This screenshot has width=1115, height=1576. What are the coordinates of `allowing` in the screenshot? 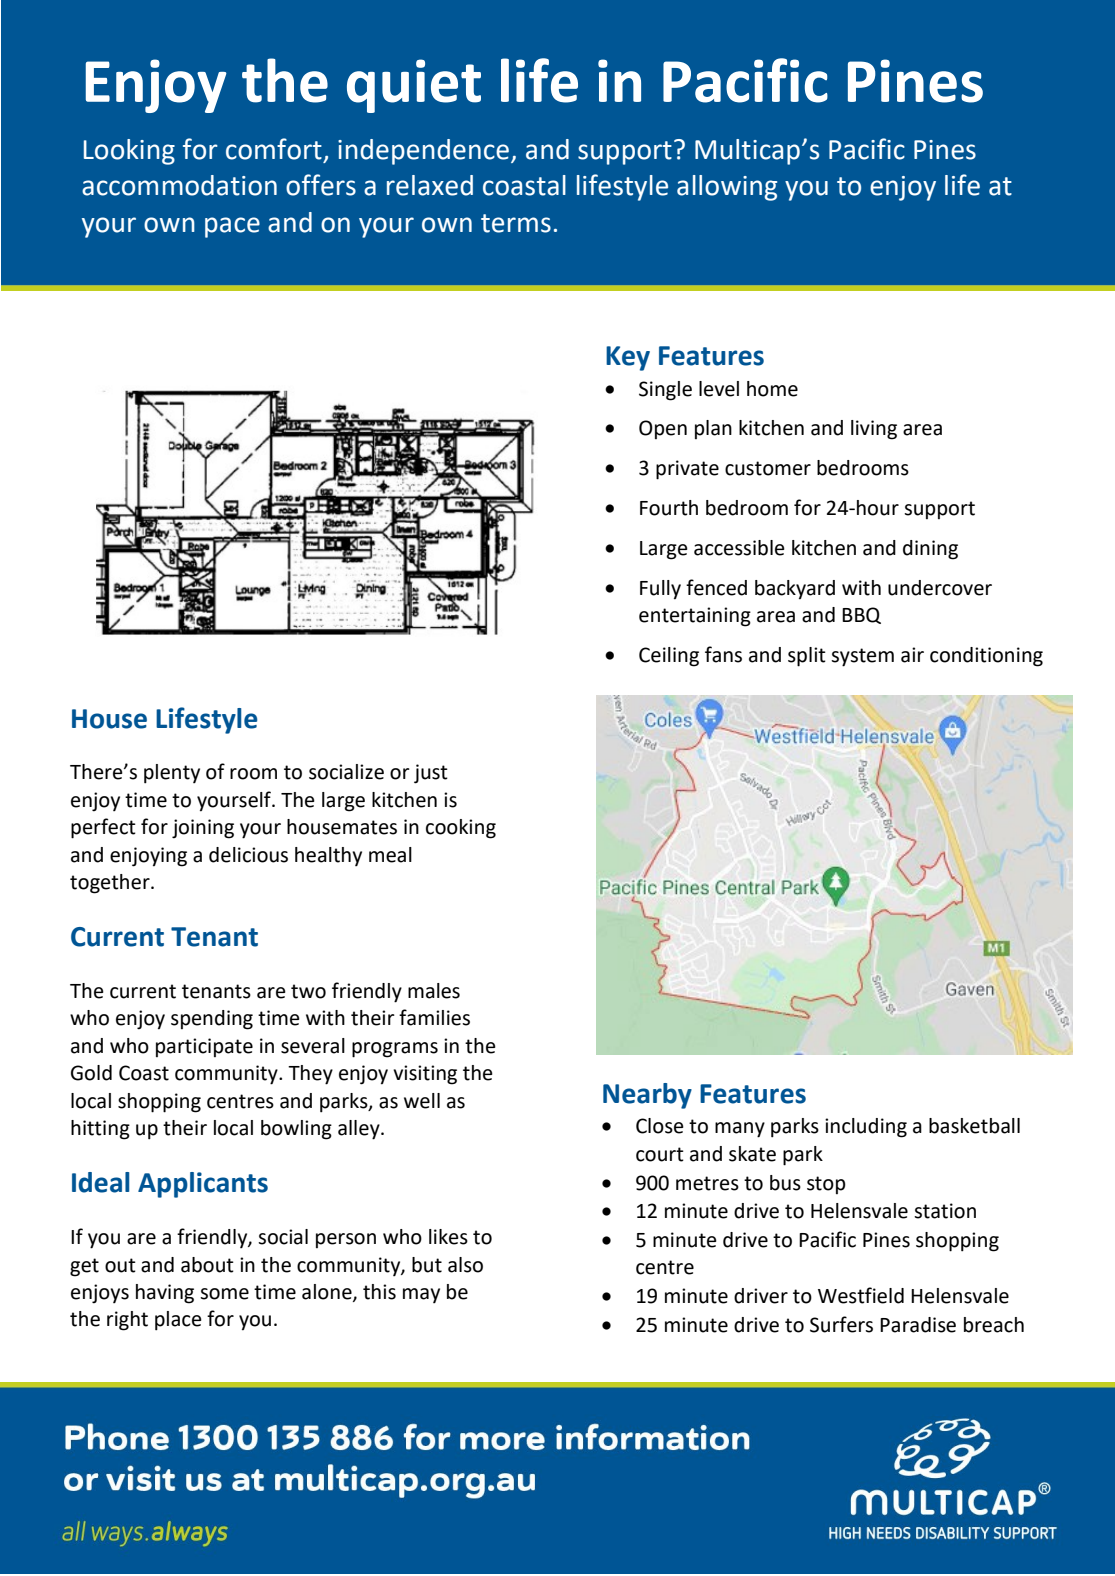 It's located at (727, 188).
